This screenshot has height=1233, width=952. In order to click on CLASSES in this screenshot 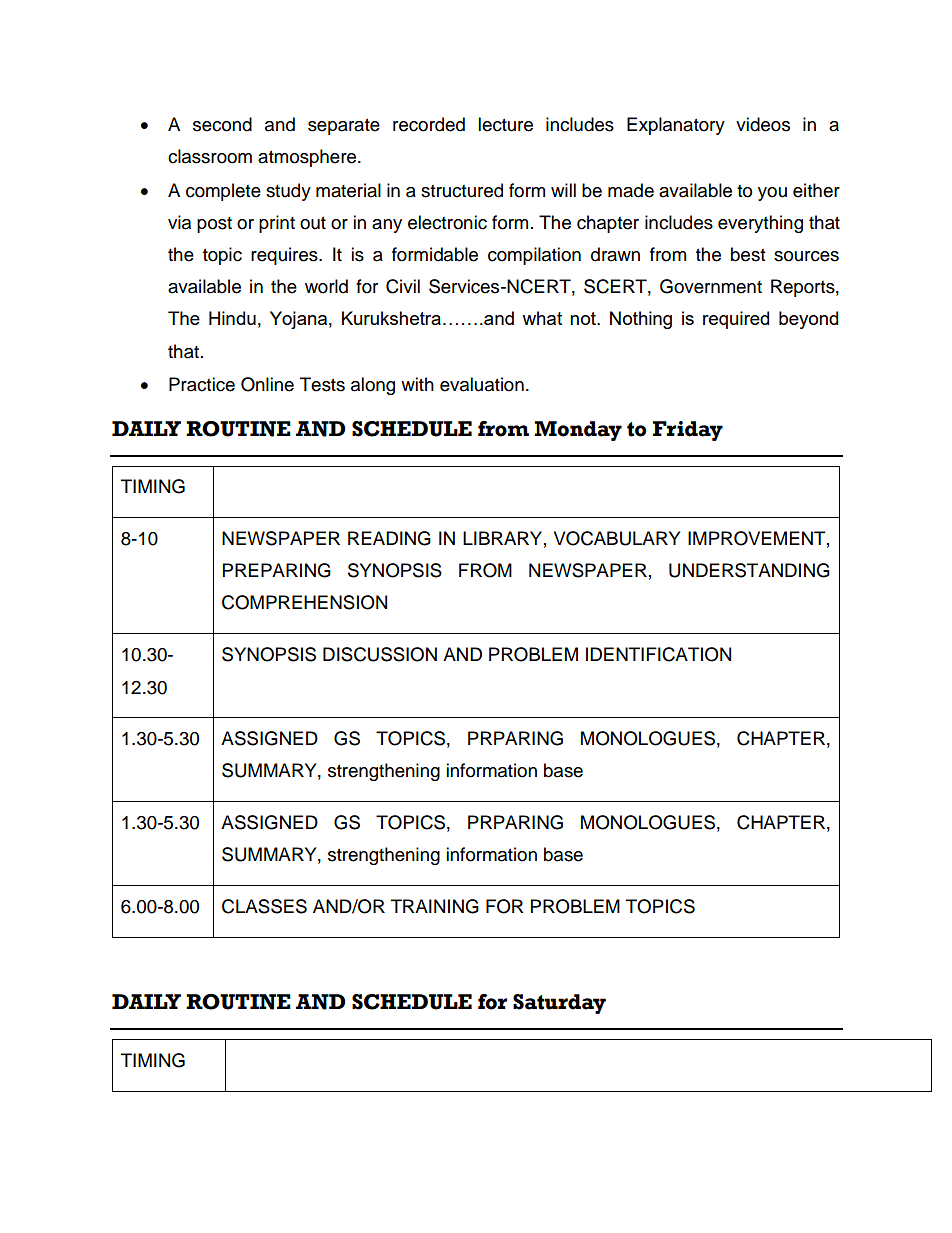, I will do `click(264, 906)`.
